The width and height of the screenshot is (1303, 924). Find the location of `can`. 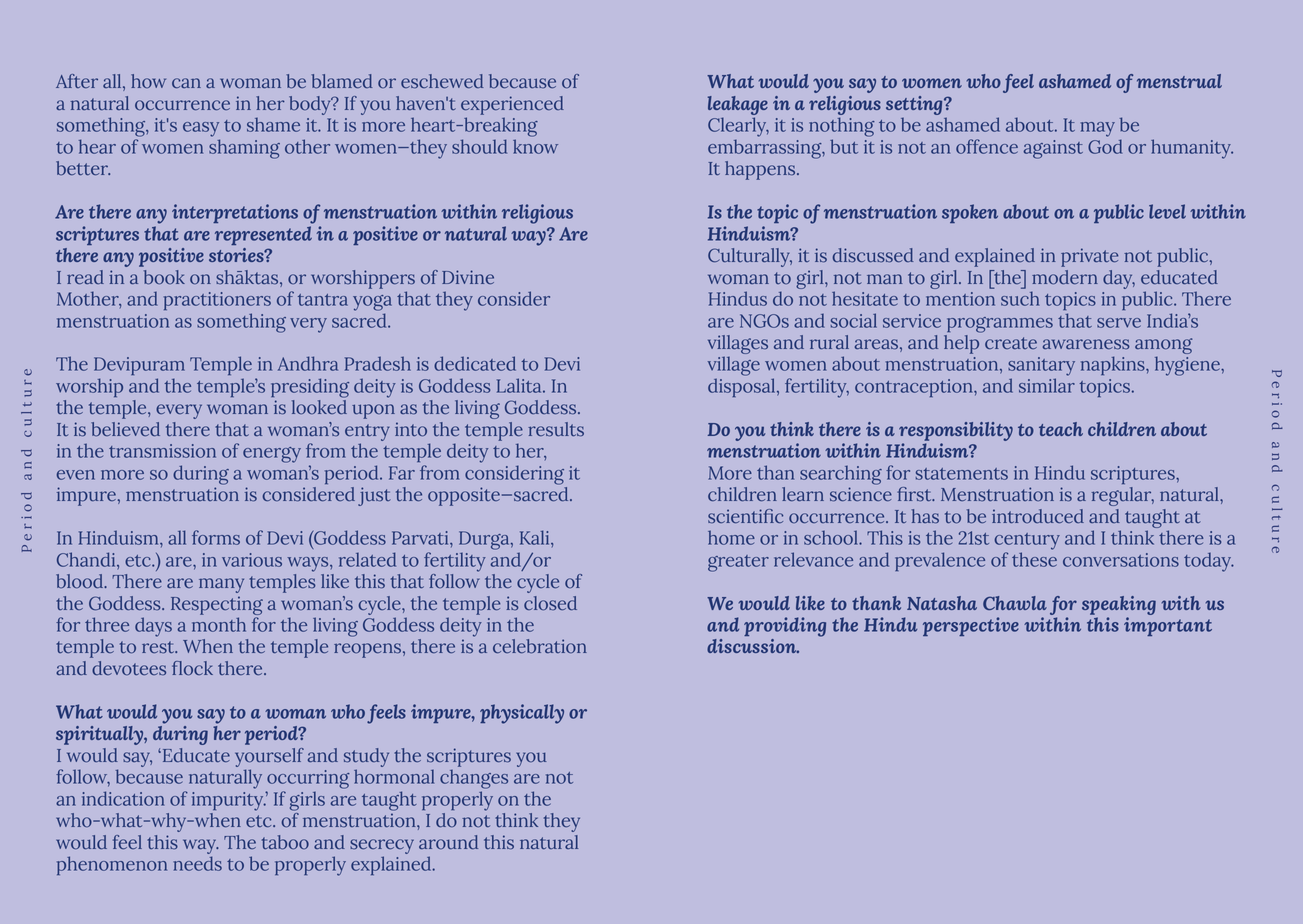

can is located at coordinates (186, 83).
